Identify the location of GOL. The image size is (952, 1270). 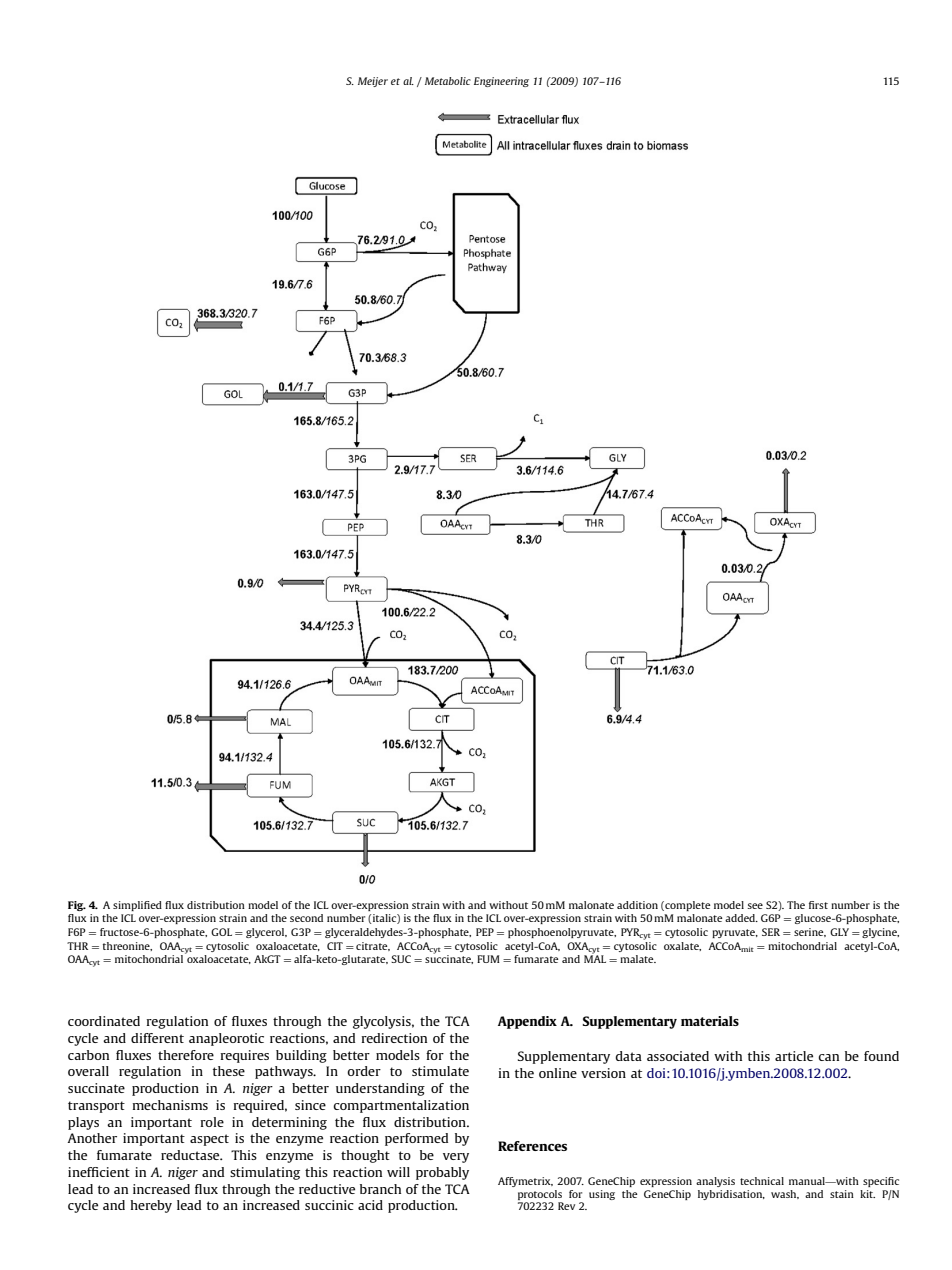
(221, 932).
